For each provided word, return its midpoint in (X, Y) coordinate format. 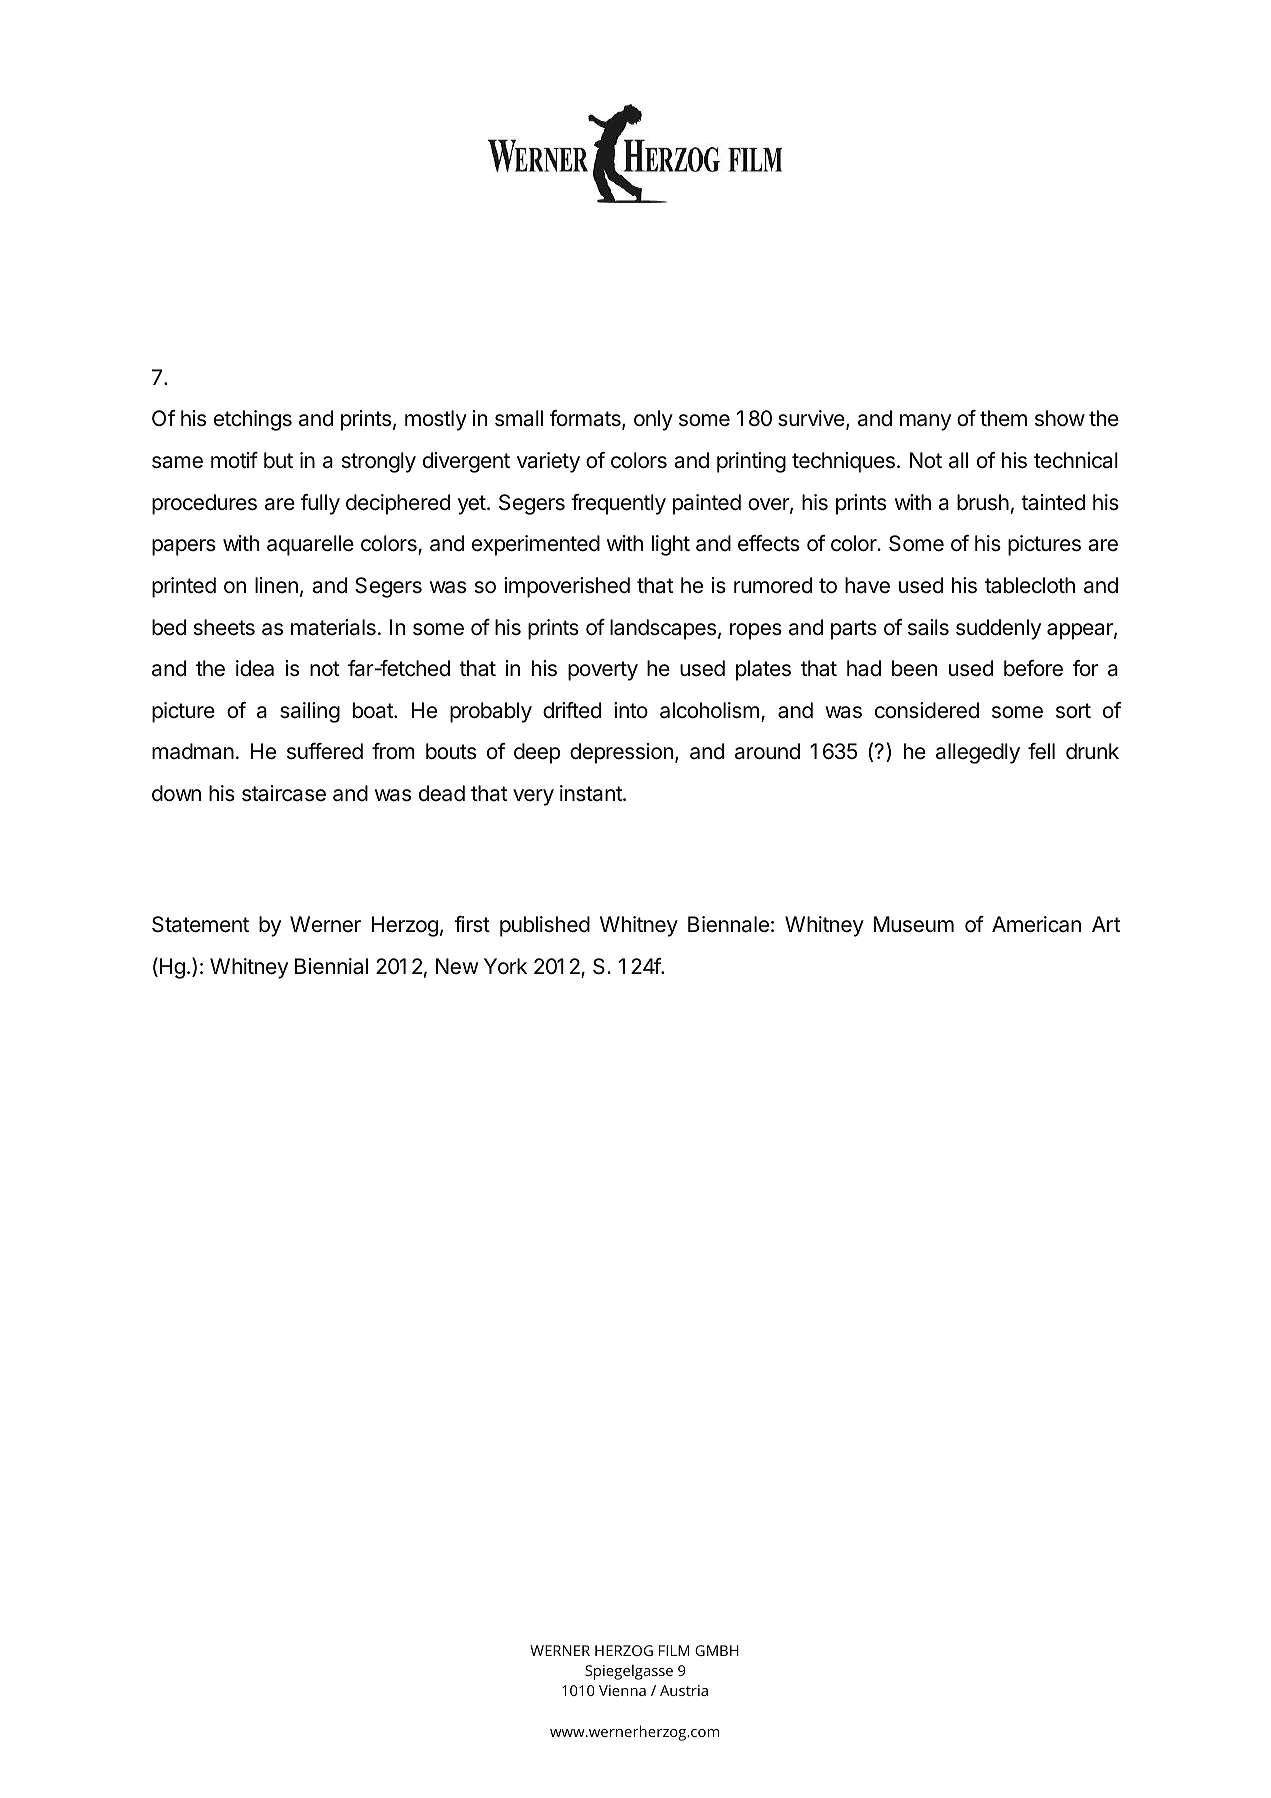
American (1036, 924)
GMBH (717, 1650)
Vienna (622, 1690)
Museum (914, 924)
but (278, 460)
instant (592, 793)
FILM (674, 1650)
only (653, 420)
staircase (284, 793)
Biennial (331, 966)
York (505, 966)
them (1003, 418)
